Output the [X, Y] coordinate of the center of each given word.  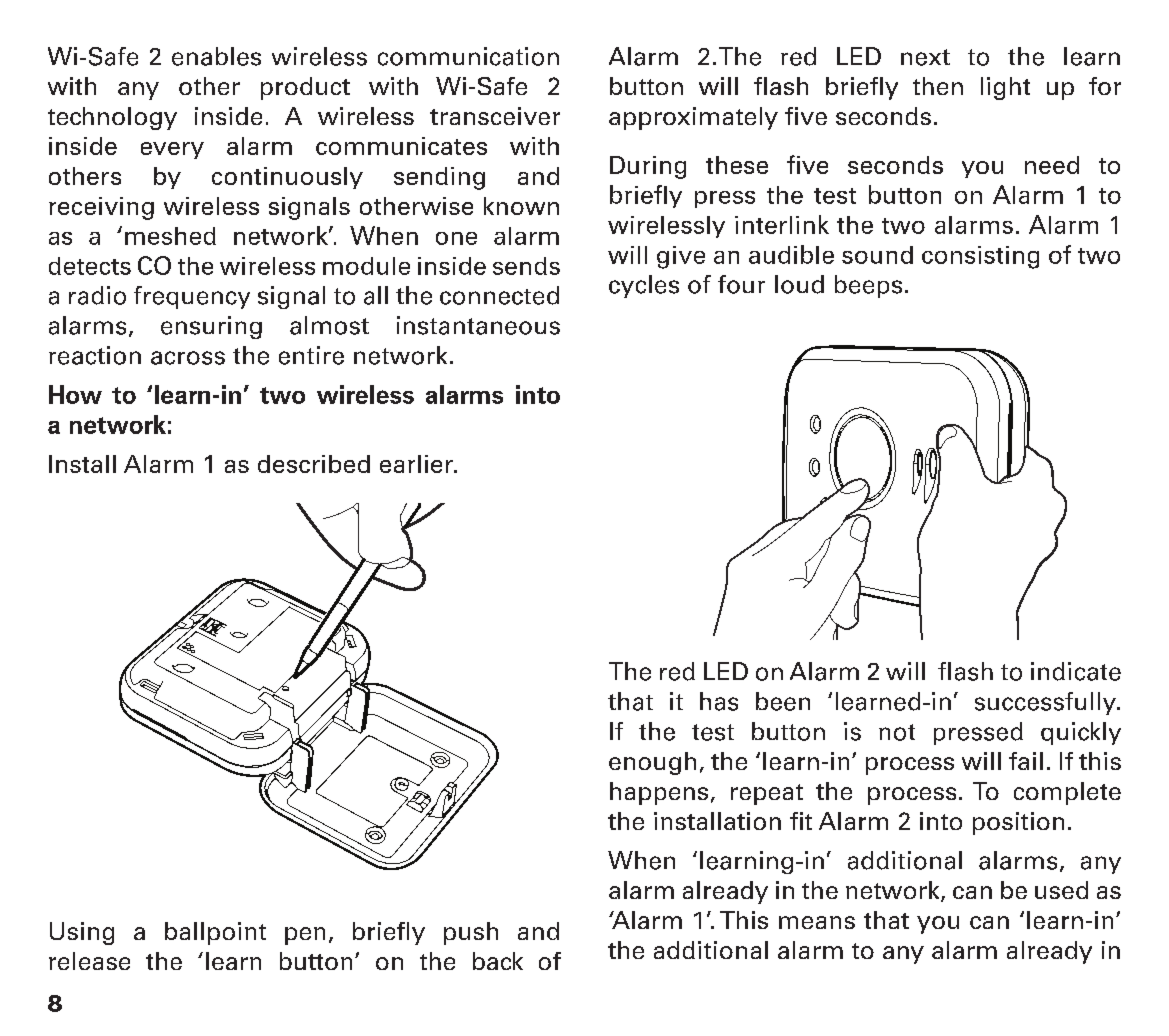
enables [216, 56]
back [498, 961]
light [1005, 88]
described [314, 464]
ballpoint [215, 933]
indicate [1076, 671]
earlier [417, 464]
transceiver [495, 116]
